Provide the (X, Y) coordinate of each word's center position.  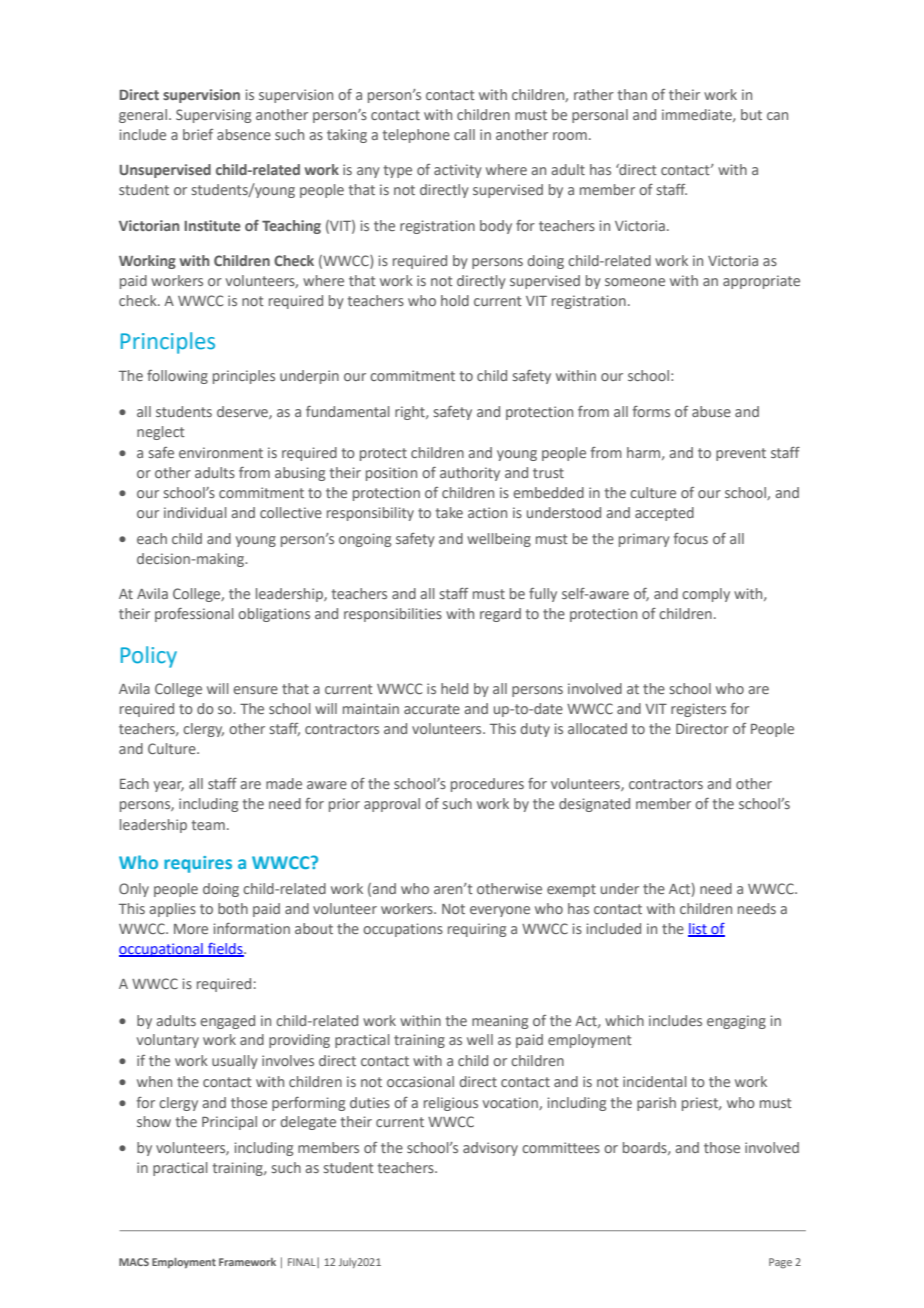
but (751, 114)
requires (198, 864)
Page (780, 1263)
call (464, 134)
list (698, 929)
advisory (490, 1149)
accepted (664, 514)
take (449, 512)
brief (198, 134)
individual (195, 512)
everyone (500, 911)
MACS (134, 1262)
